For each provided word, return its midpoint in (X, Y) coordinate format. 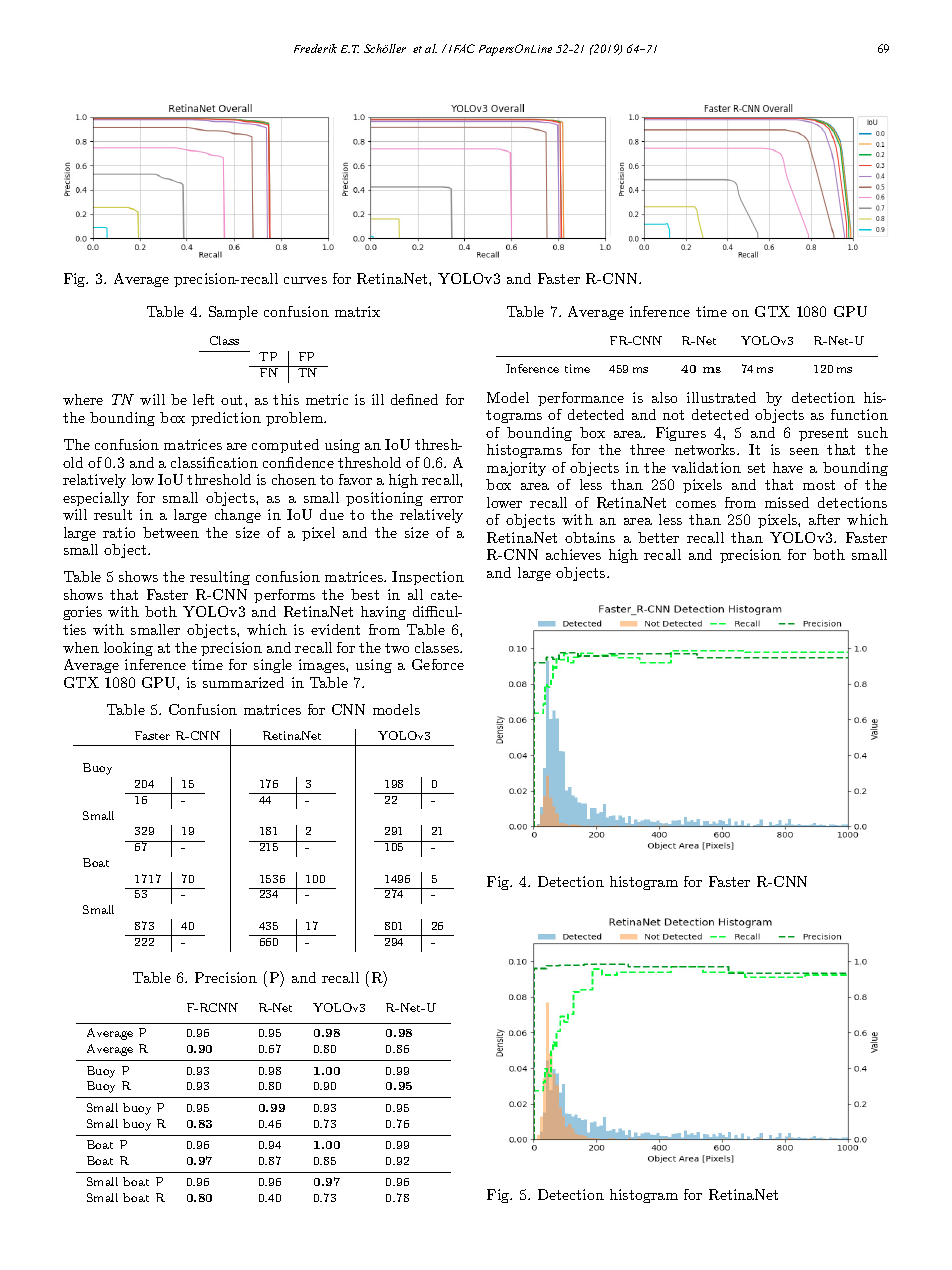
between (171, 532)
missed (787, 502)
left (203, 399)
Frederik (315, 48)
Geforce (438, 664)
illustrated (721, 397)
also (664, 397)
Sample (233, 313)
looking (128, 649)
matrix (357, 311)
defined (414, 399)
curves (305, 280)
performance (581, 399)
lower (504, 502)
